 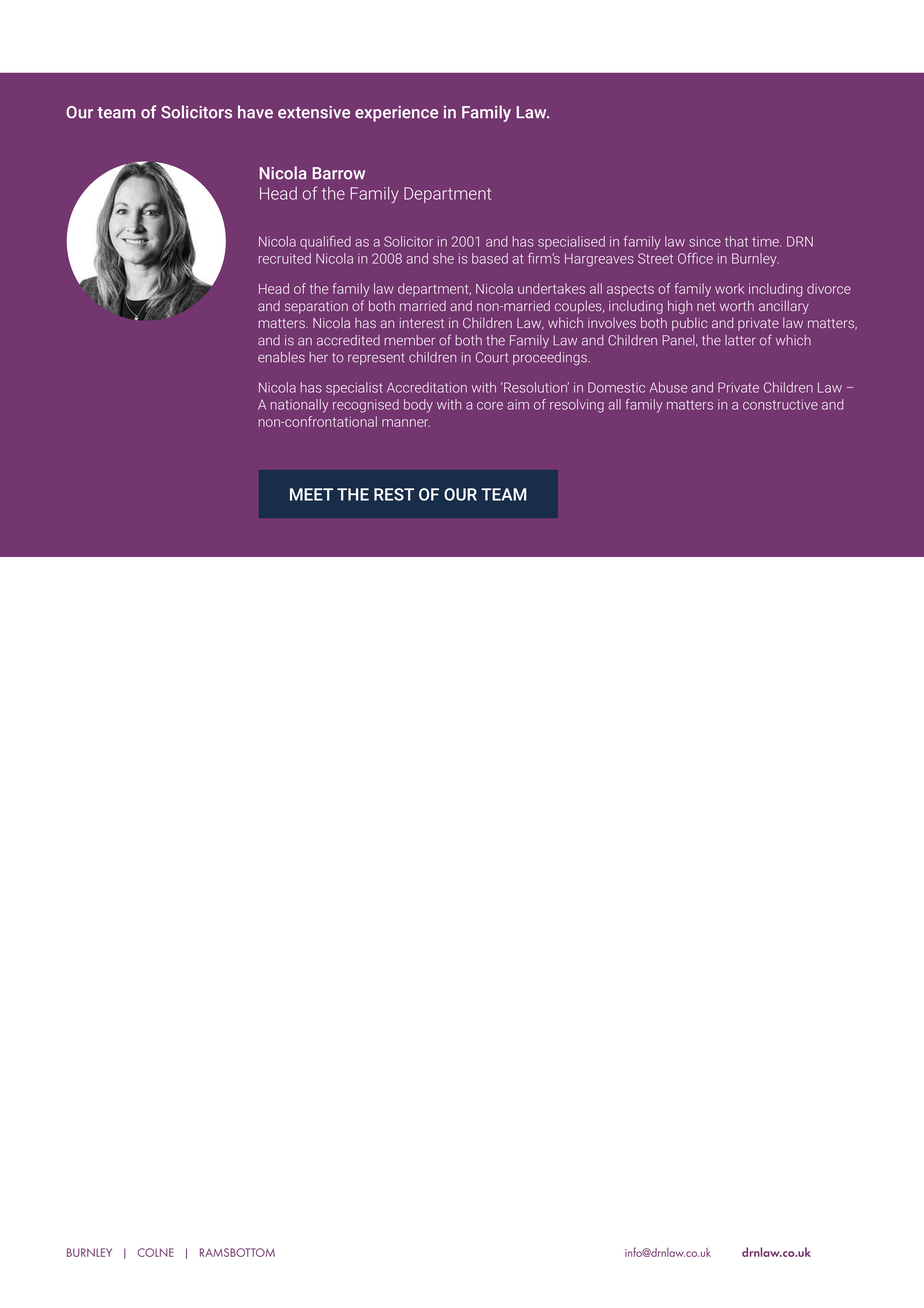 What do you see at coordinates (740, 340) in the screenshot?
I see `latter` at bounding box center [740, 340].
